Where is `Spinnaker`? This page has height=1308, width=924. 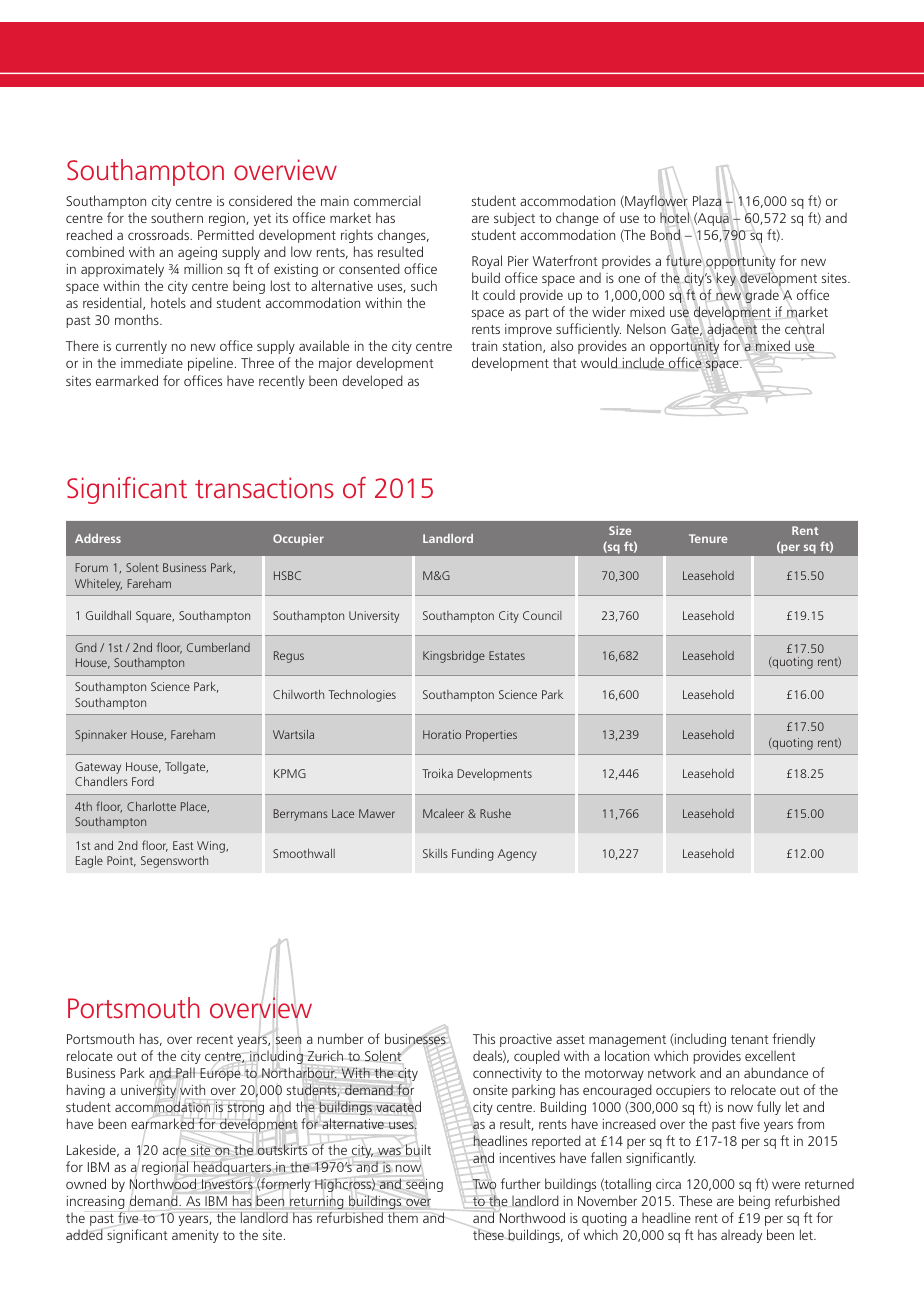 Spinnaker is located at coordinates (101, 736).
